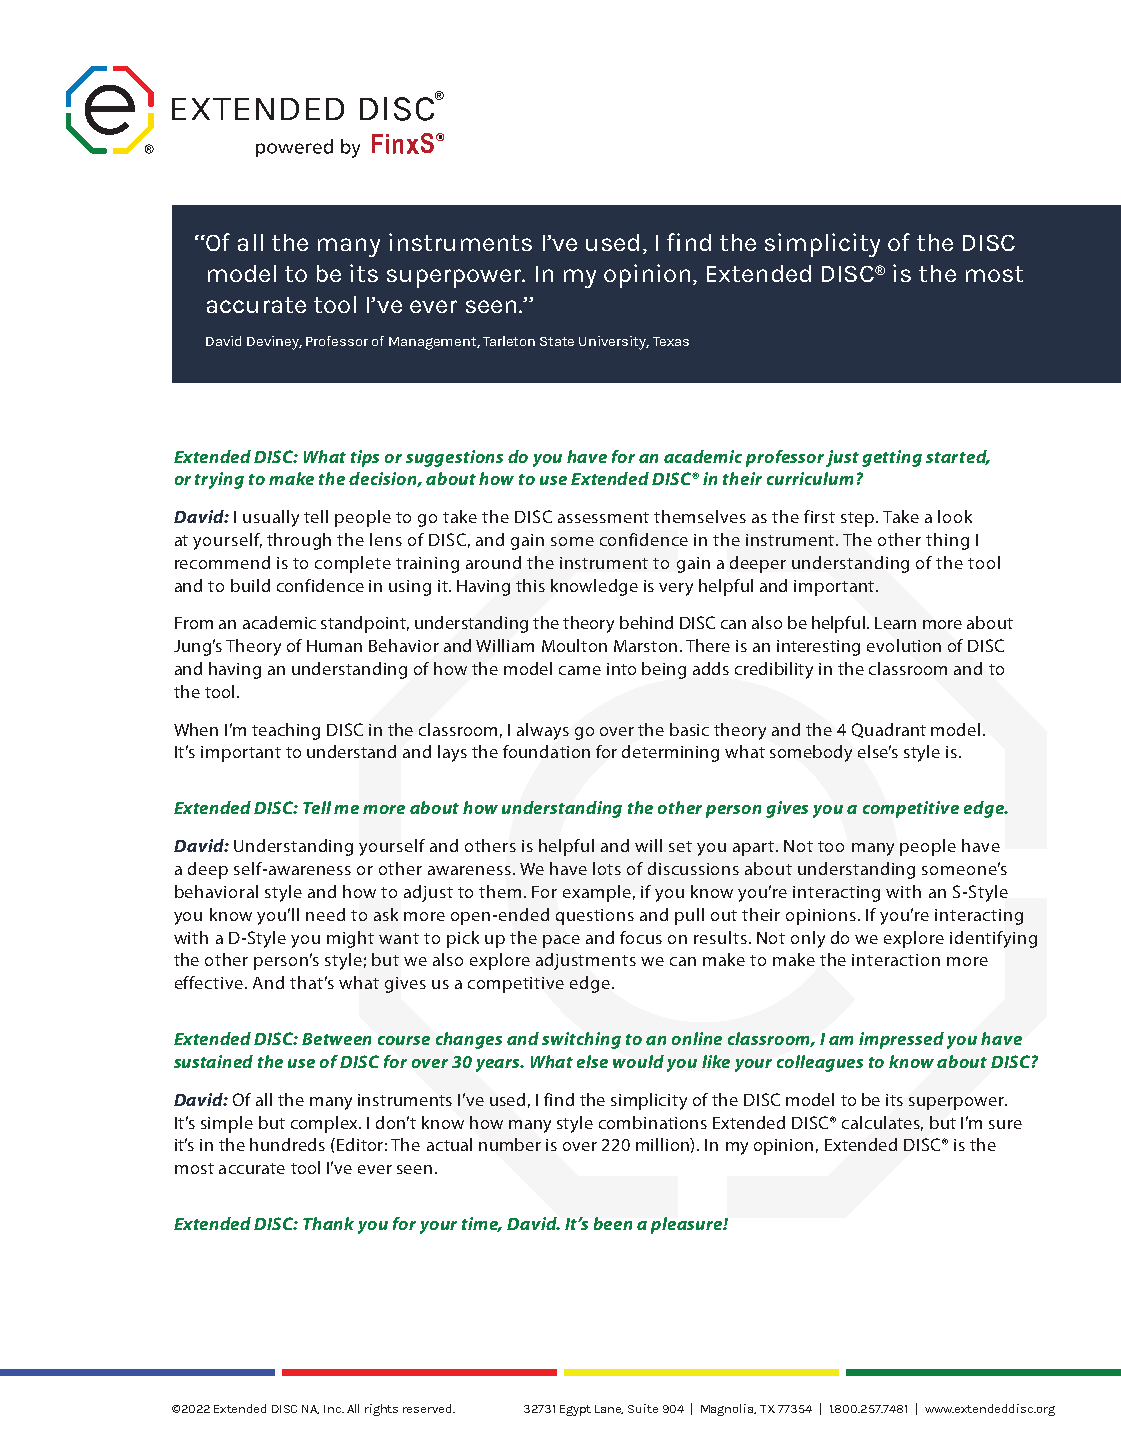 The width and height of the screenshot is (1121, 1451). I want to click on combinations, so click(653, 1122).
